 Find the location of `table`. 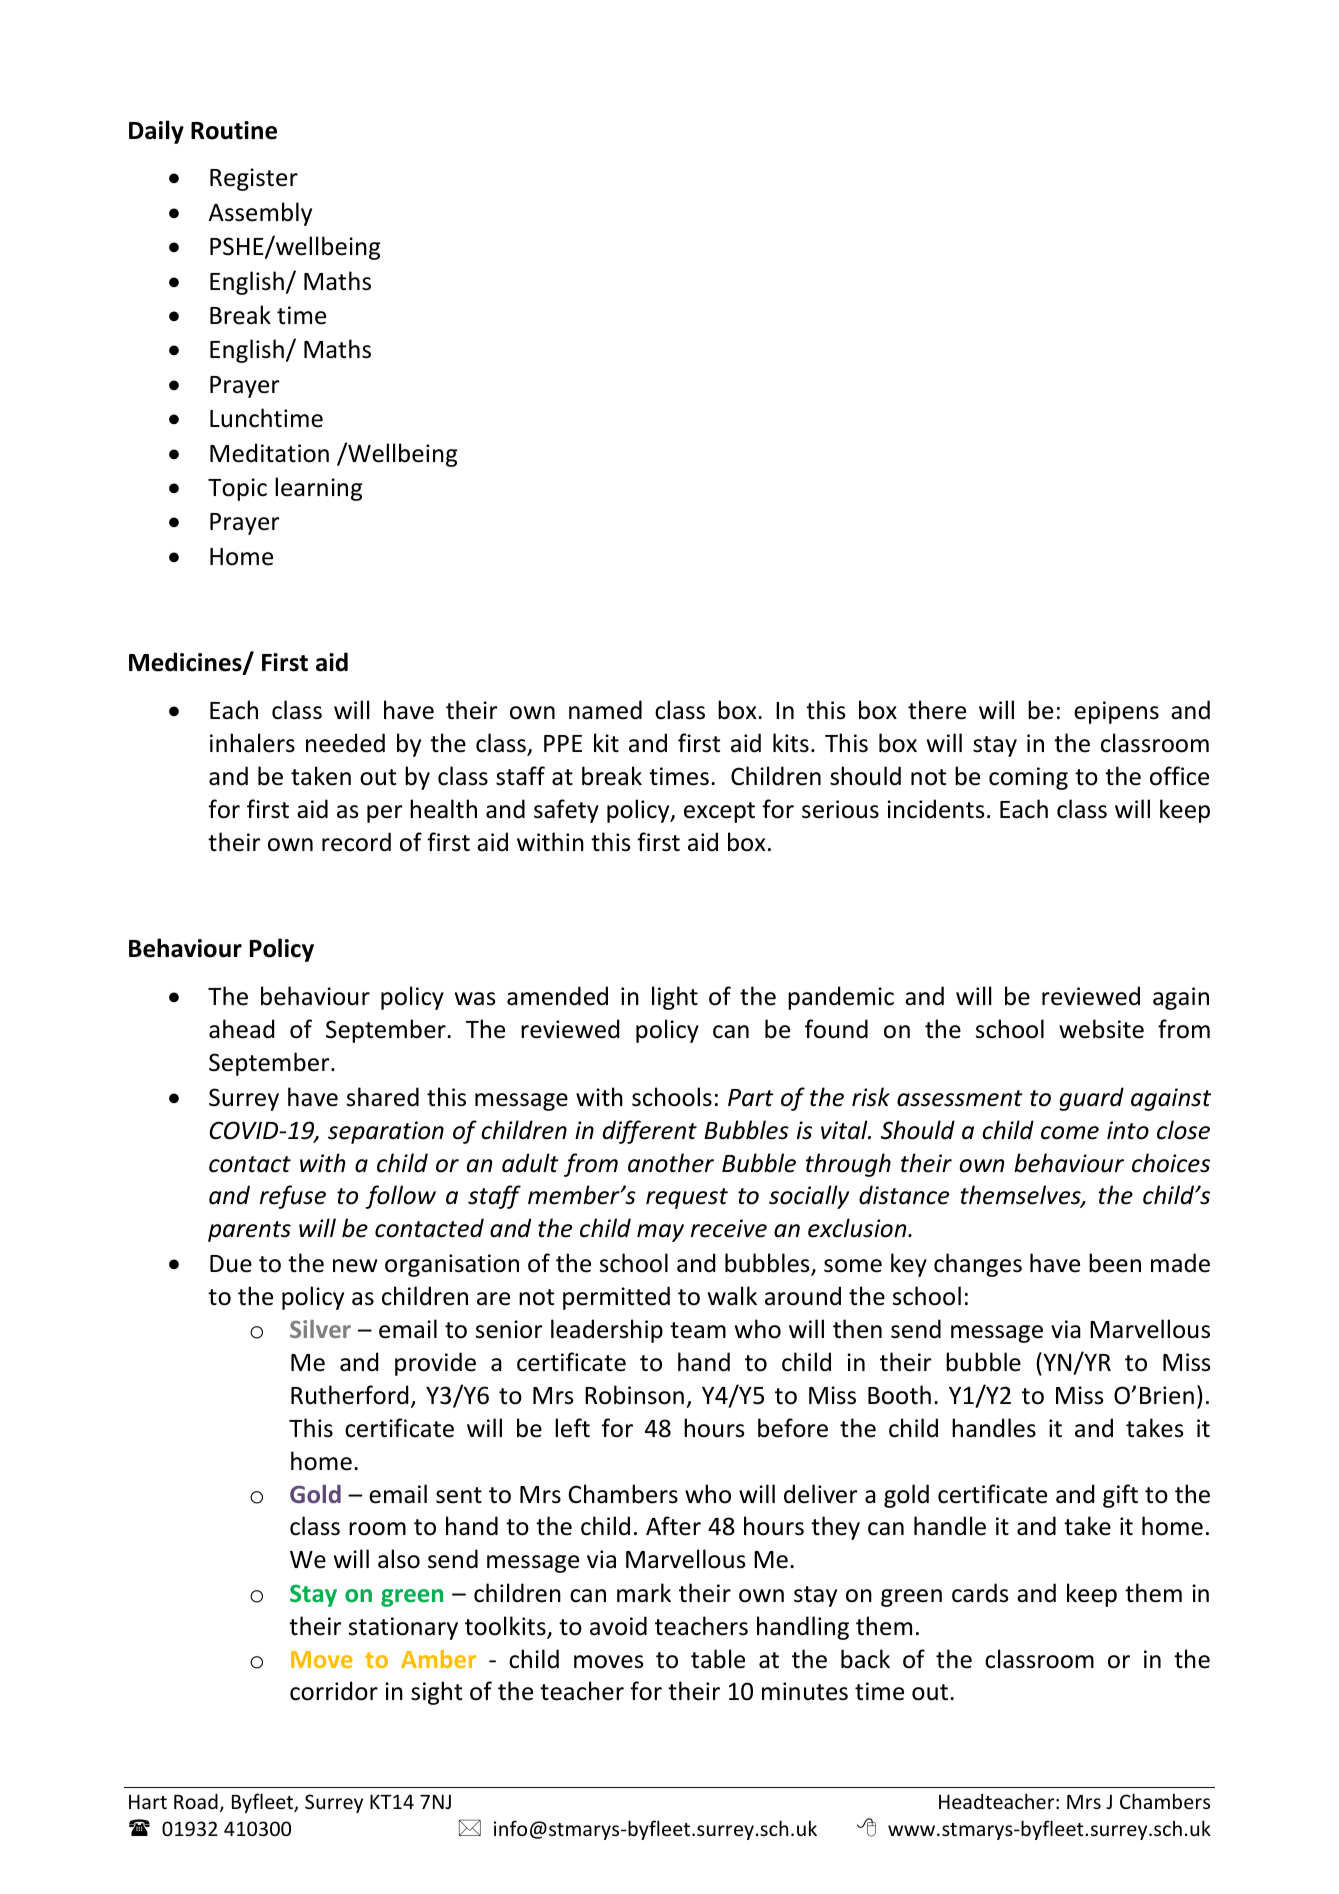

table is located at coordinates (718, 1659).
